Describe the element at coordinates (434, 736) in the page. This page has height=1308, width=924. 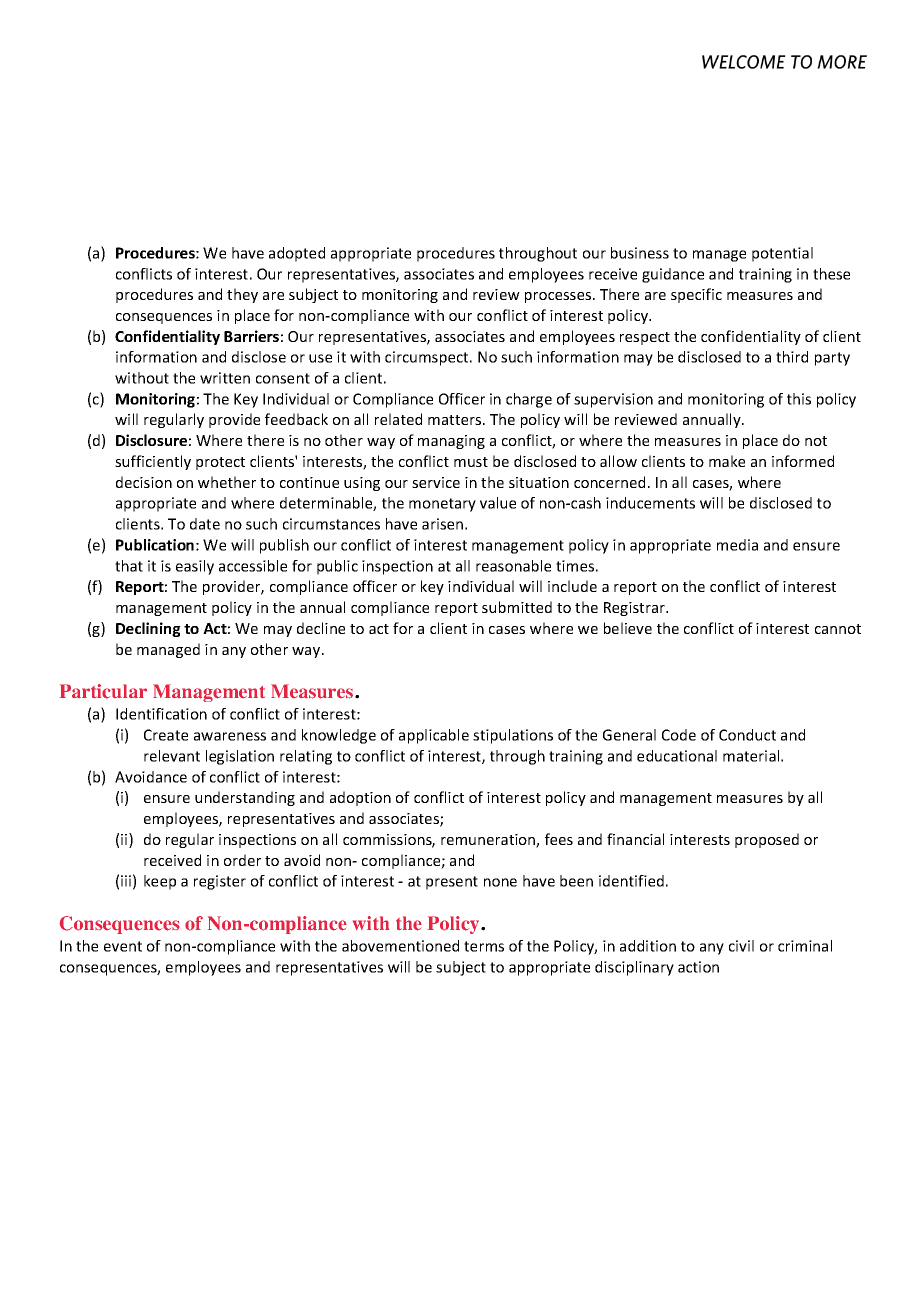
I see `applicable` at that location.
